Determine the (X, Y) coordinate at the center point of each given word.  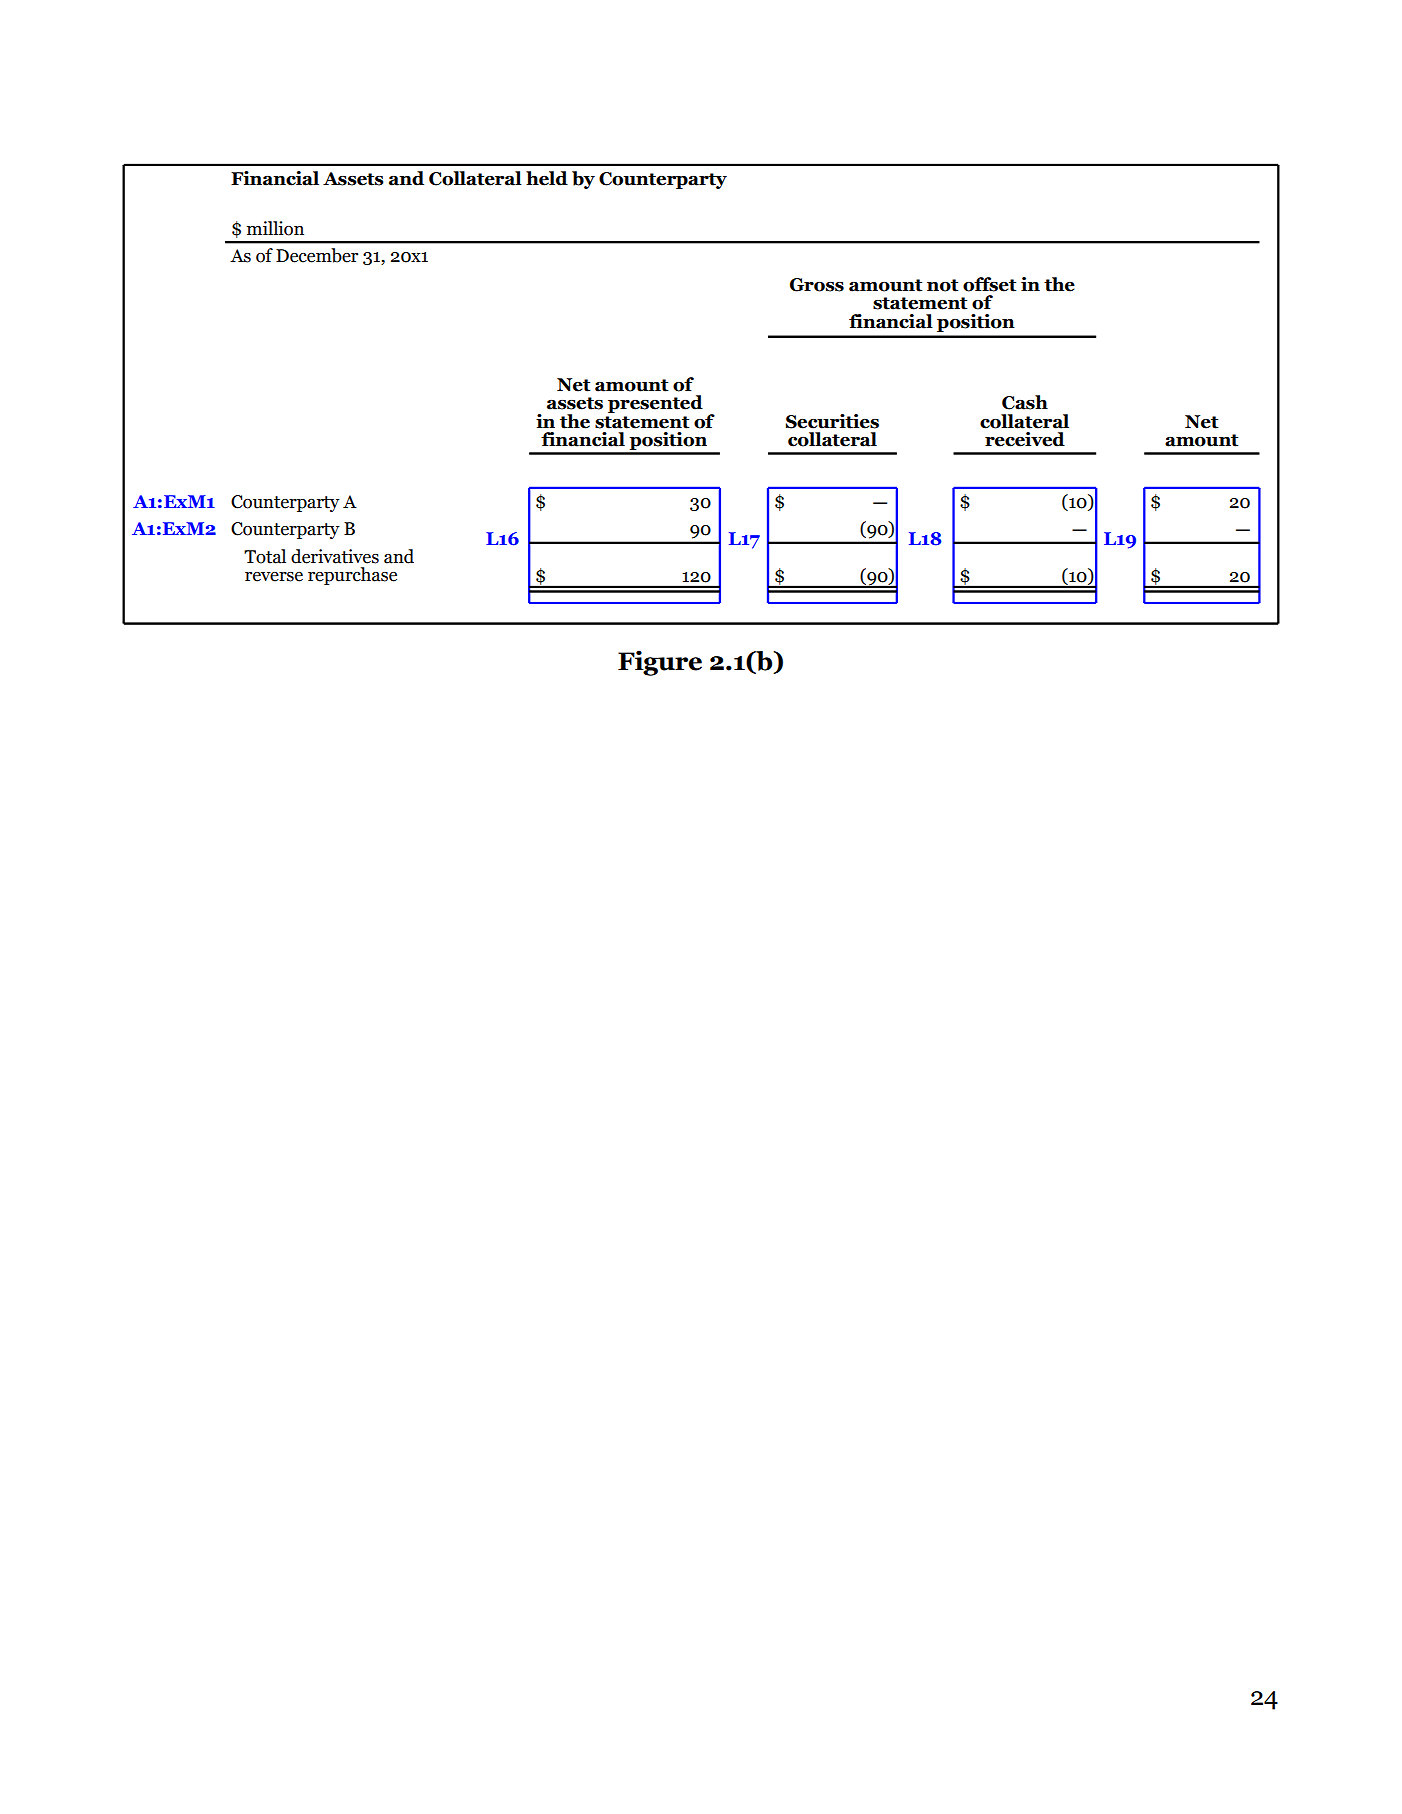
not (943, 285)
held (547, 178)
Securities (832, 421)
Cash (1025, 402)
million (275, 228)
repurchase (352, 576)
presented (655, 404)
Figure (660, 663)
